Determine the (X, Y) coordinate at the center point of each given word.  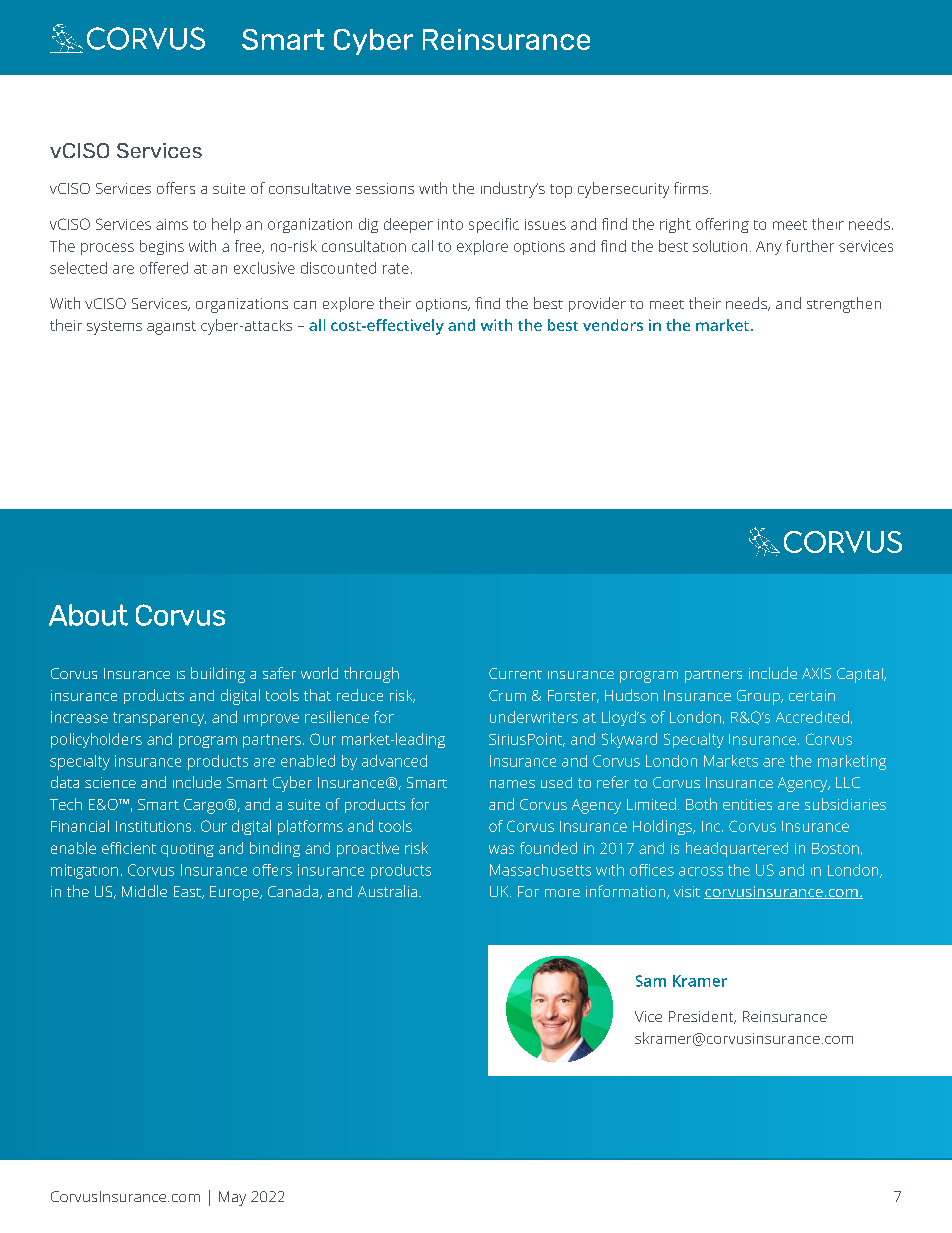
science (110, 782)
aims (172, 224)
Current (515, 673)
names (512, 784)
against (171, 328)
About (88, 615)
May (232, 1198)
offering (722, 225)
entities (747, 804)
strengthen (844, 305)
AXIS (816, 673)
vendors (613, 325)
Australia (389, 891)
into (450, 224)
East (188, 892)
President (702, 1017)
